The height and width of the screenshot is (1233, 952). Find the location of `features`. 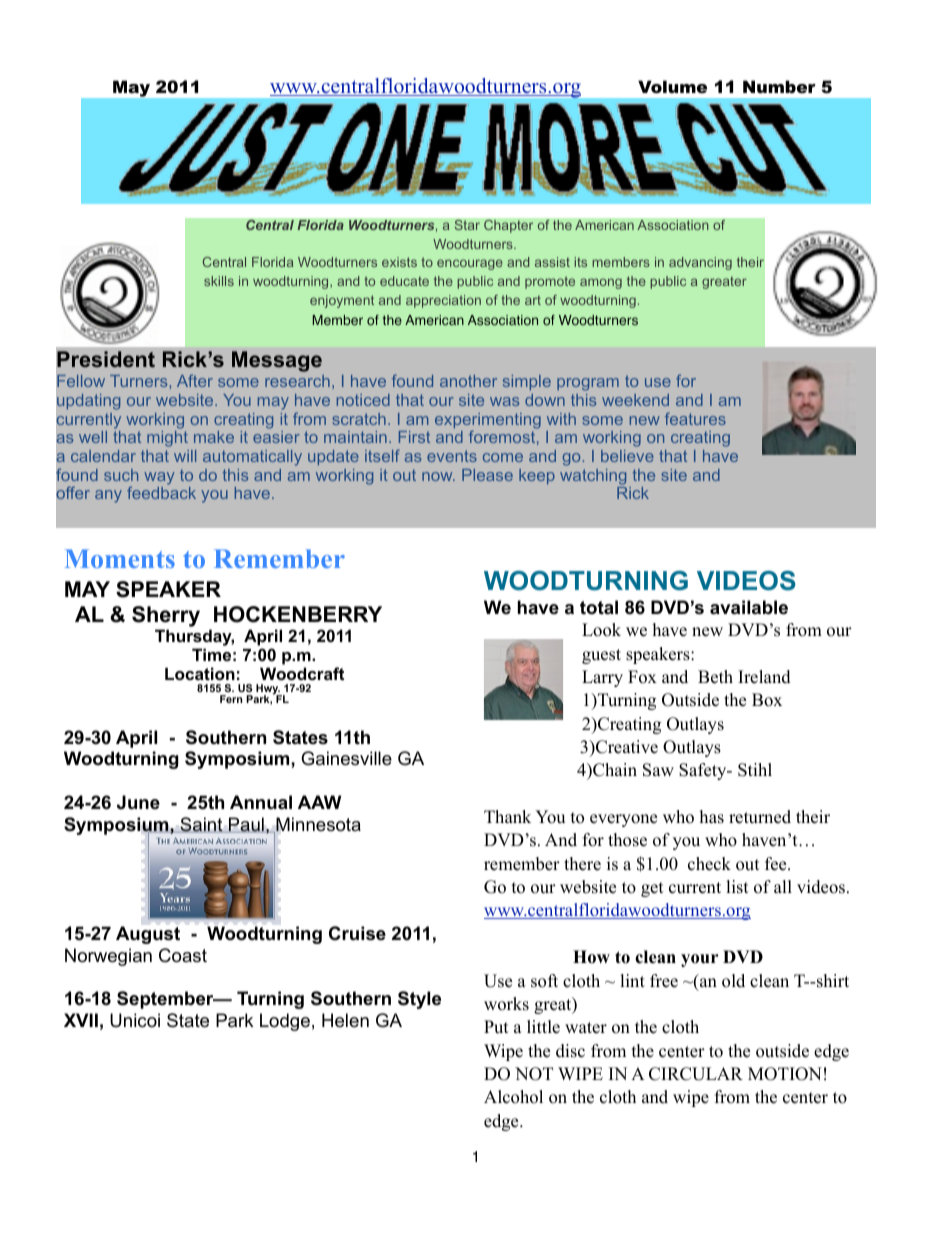

features is located at coordinates (695, 418).
